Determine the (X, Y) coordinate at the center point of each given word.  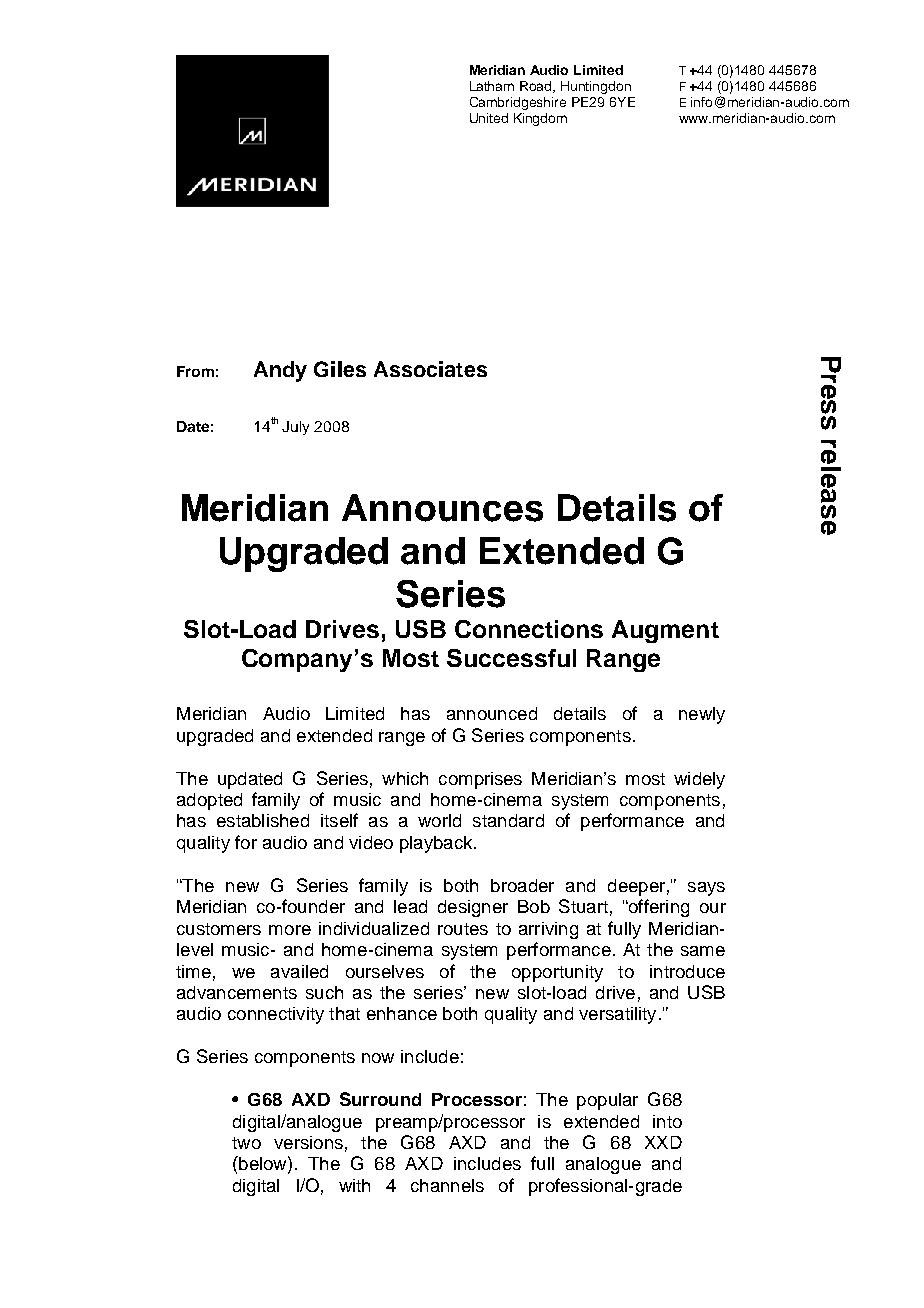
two (246, 1143)
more (290, 930)
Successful (511, 658)
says (706, 889)
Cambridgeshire (518, 103)
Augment (665, 631)
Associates (430, 369)
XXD (663, 1142)
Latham (492, 86)
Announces (442, 508)
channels (447, 1185)
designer (473, 908)
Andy (280, 371)
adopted (209, 801)
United (489, 118)
